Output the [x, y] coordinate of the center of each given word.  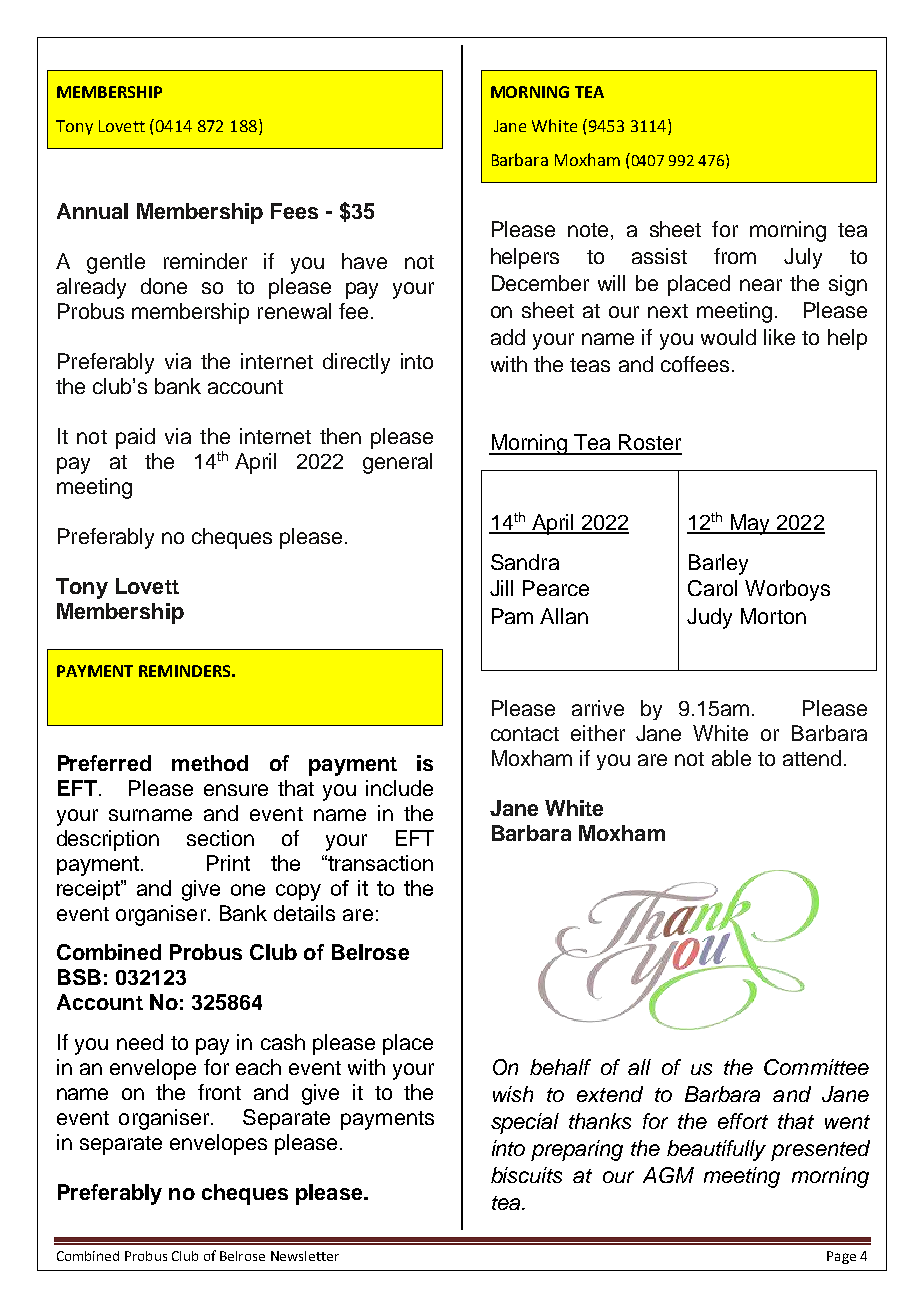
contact [525, 734]
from [735, 256]
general [397, 463]
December [540, 283]
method [210, 763]
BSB [79, 977]
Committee [816, 1067]
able [731, 758]
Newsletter [305, 1256]
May [750, 524]
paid [135, 438]
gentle [116, 263]
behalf [560, 1067]
